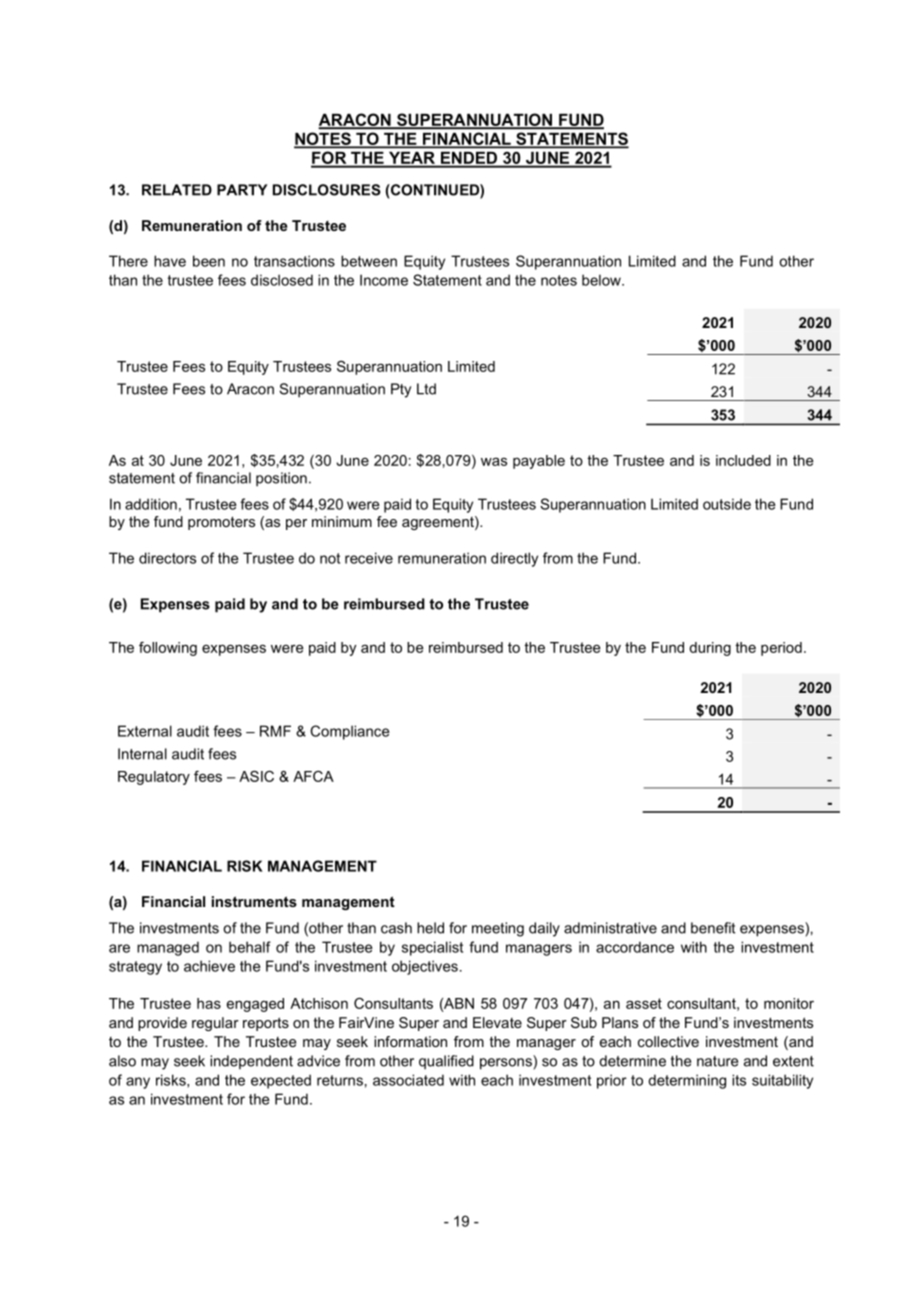 Image resolution: width=924 pixels, height=1308 pixels. What do you see at coordinates (717, 1061) in the screenshot?
I see `nature` at bounding box center [717, 1061].
